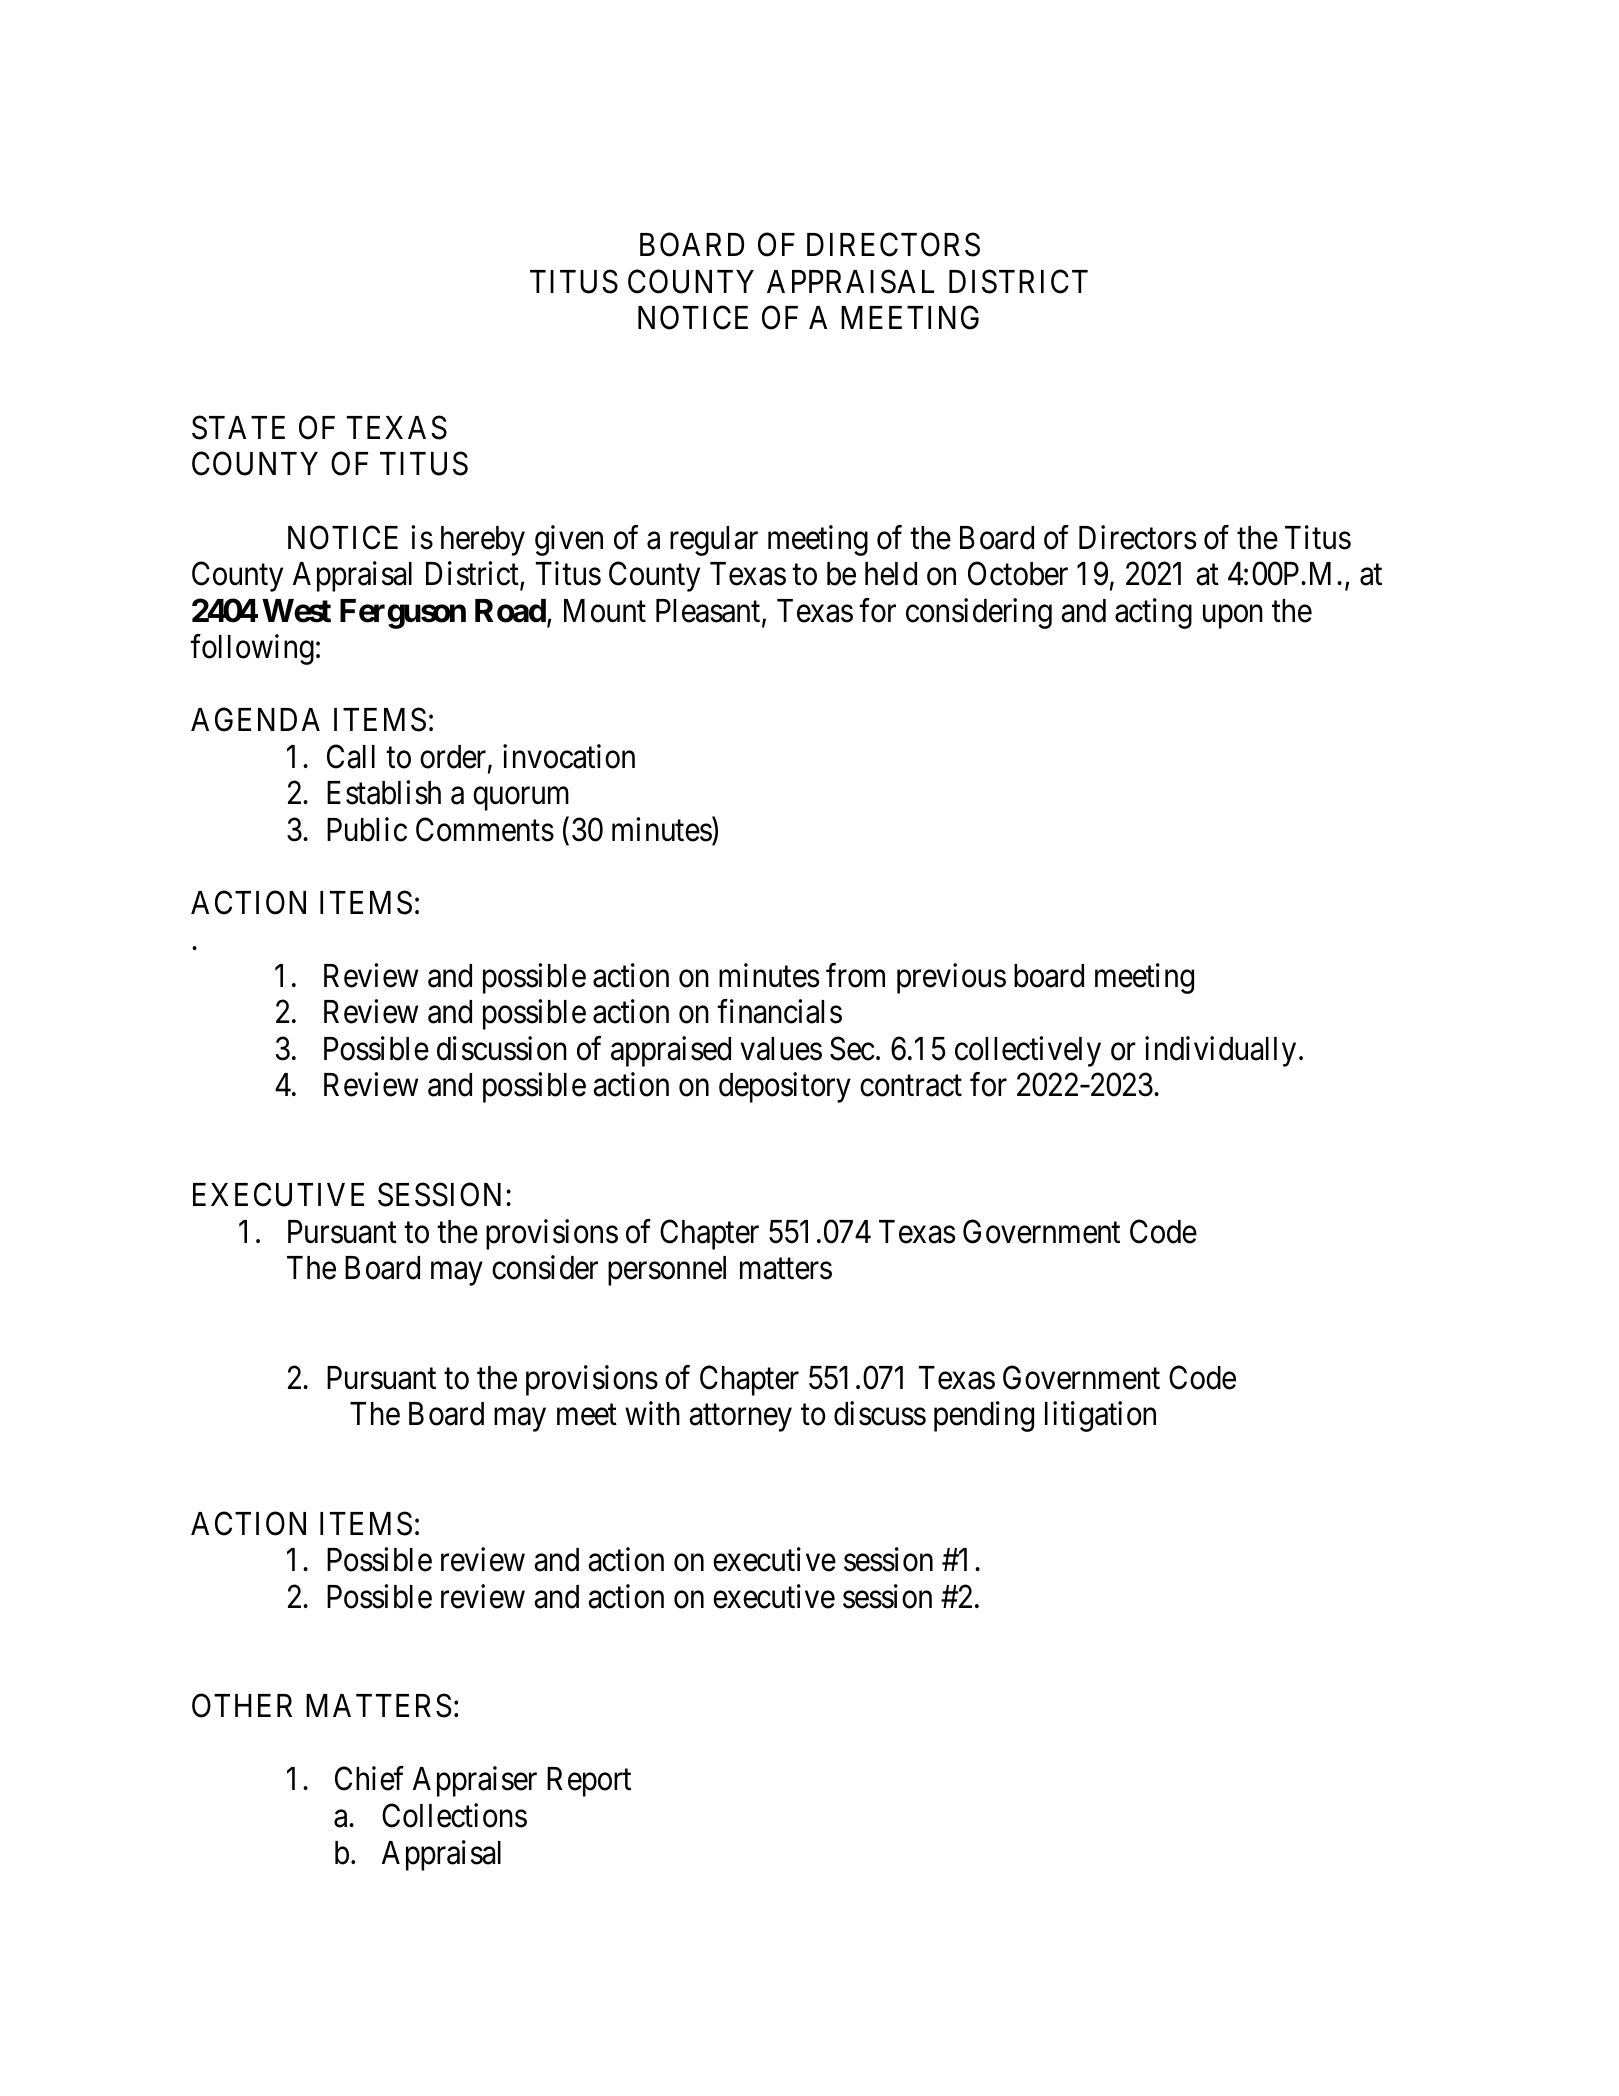 This image has height=2096, width=1619. What do you see at coordinates (589, 1782) in the image?
I see `Report` at bounding box center [589, 1782].
